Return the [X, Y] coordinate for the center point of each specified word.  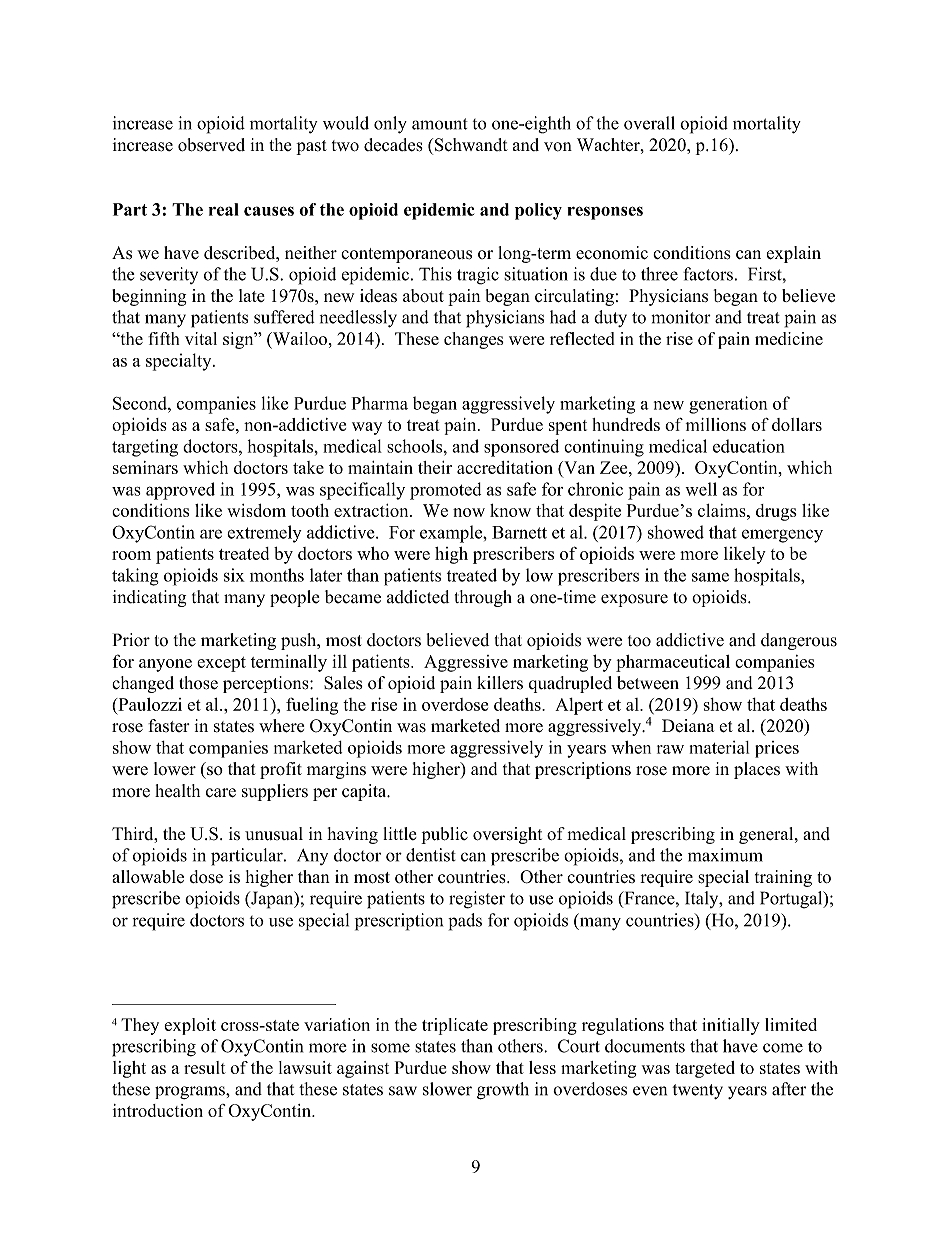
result [205, 1067]
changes [474, 340]
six [234, 575]
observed [211, 145]
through [483, 598]
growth [503, 1091]
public [444, 835]
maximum [725, 855]
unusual [274, 834]
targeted [705, 1069]
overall [649, 123]
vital [201, 338]
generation [728, 405]
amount [440, 124]
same [710, 577]
